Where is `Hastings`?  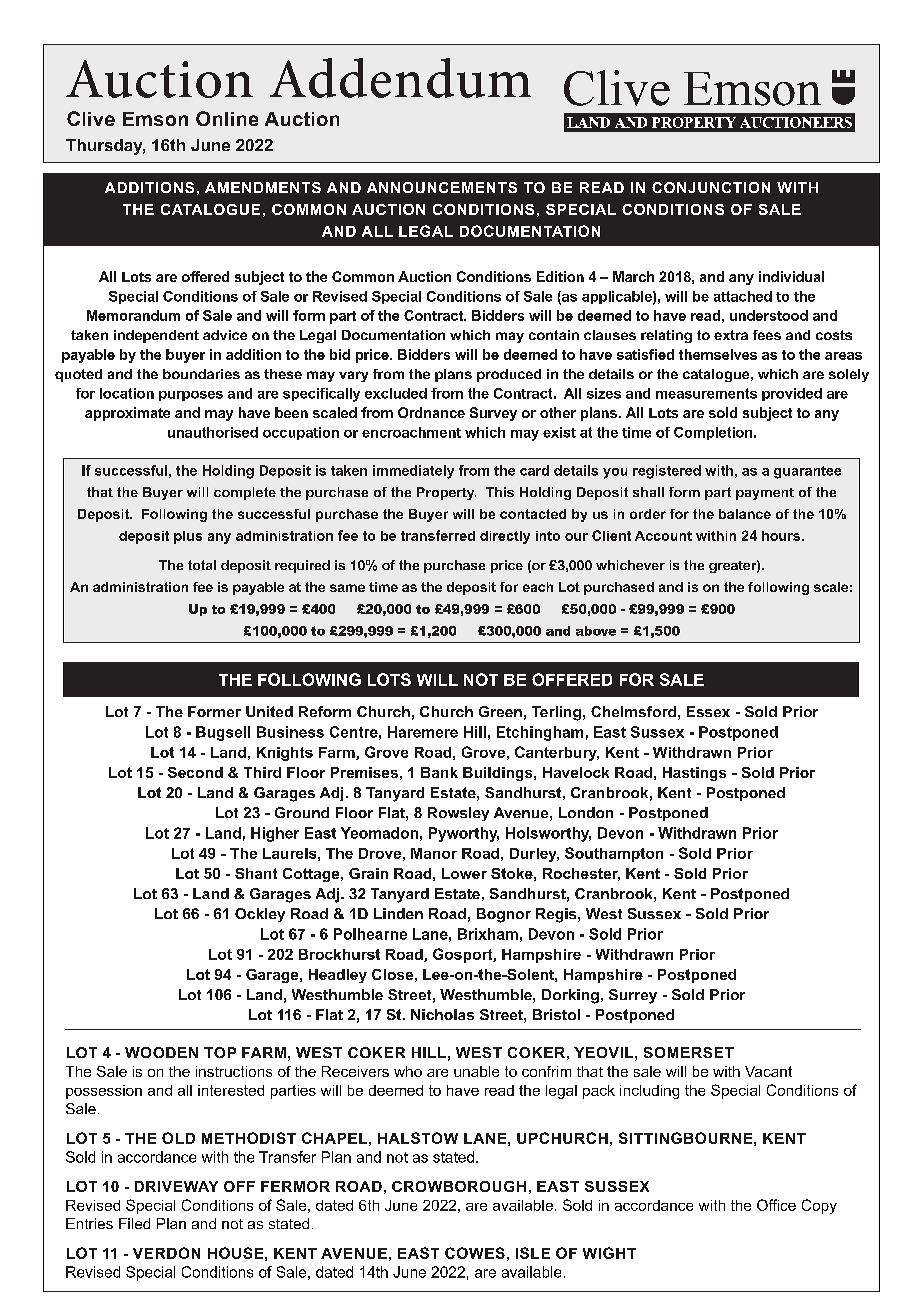 Hastings is located at coordinates (694, 774).
